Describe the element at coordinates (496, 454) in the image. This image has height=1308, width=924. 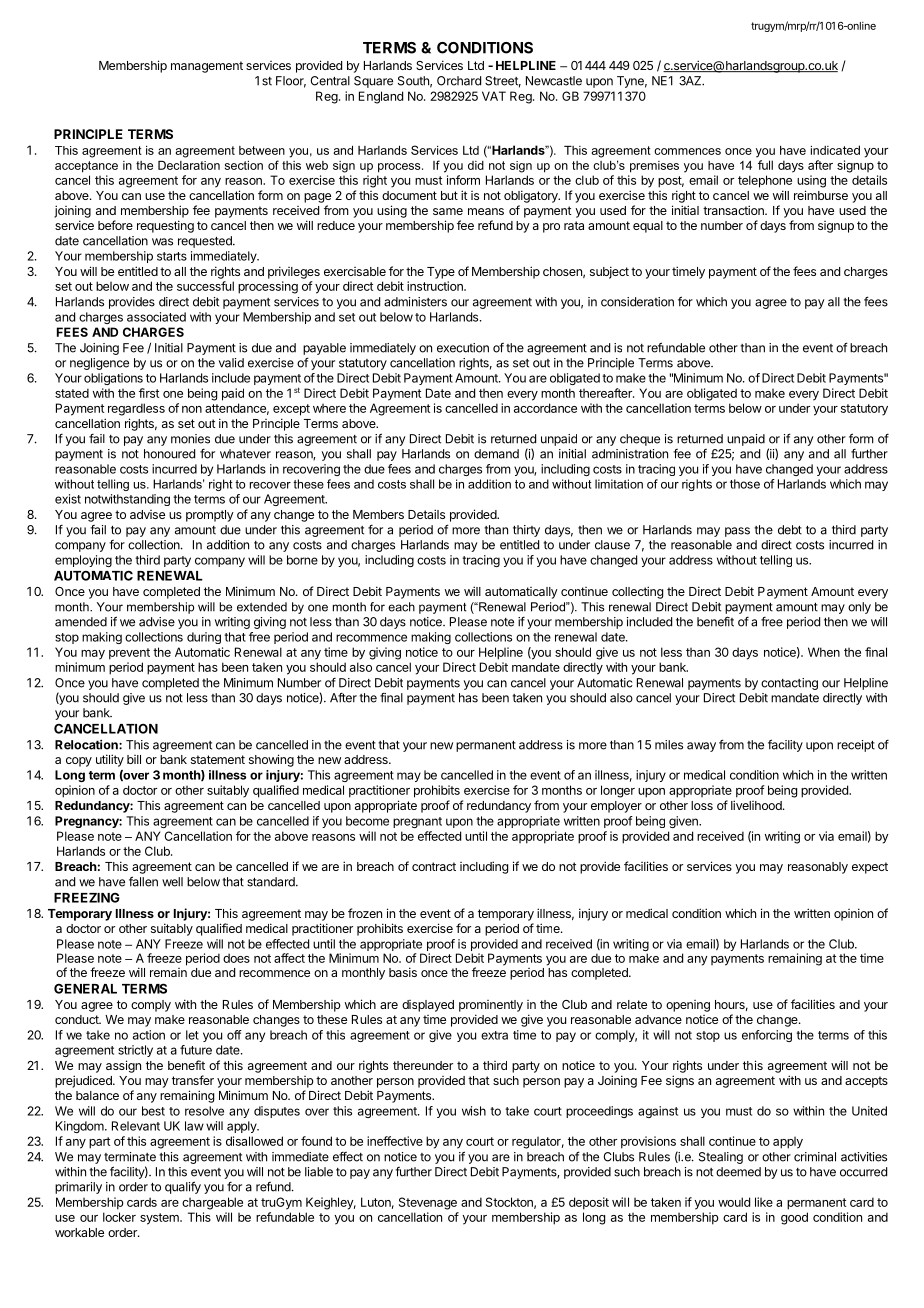
I see `demand` at that location.
